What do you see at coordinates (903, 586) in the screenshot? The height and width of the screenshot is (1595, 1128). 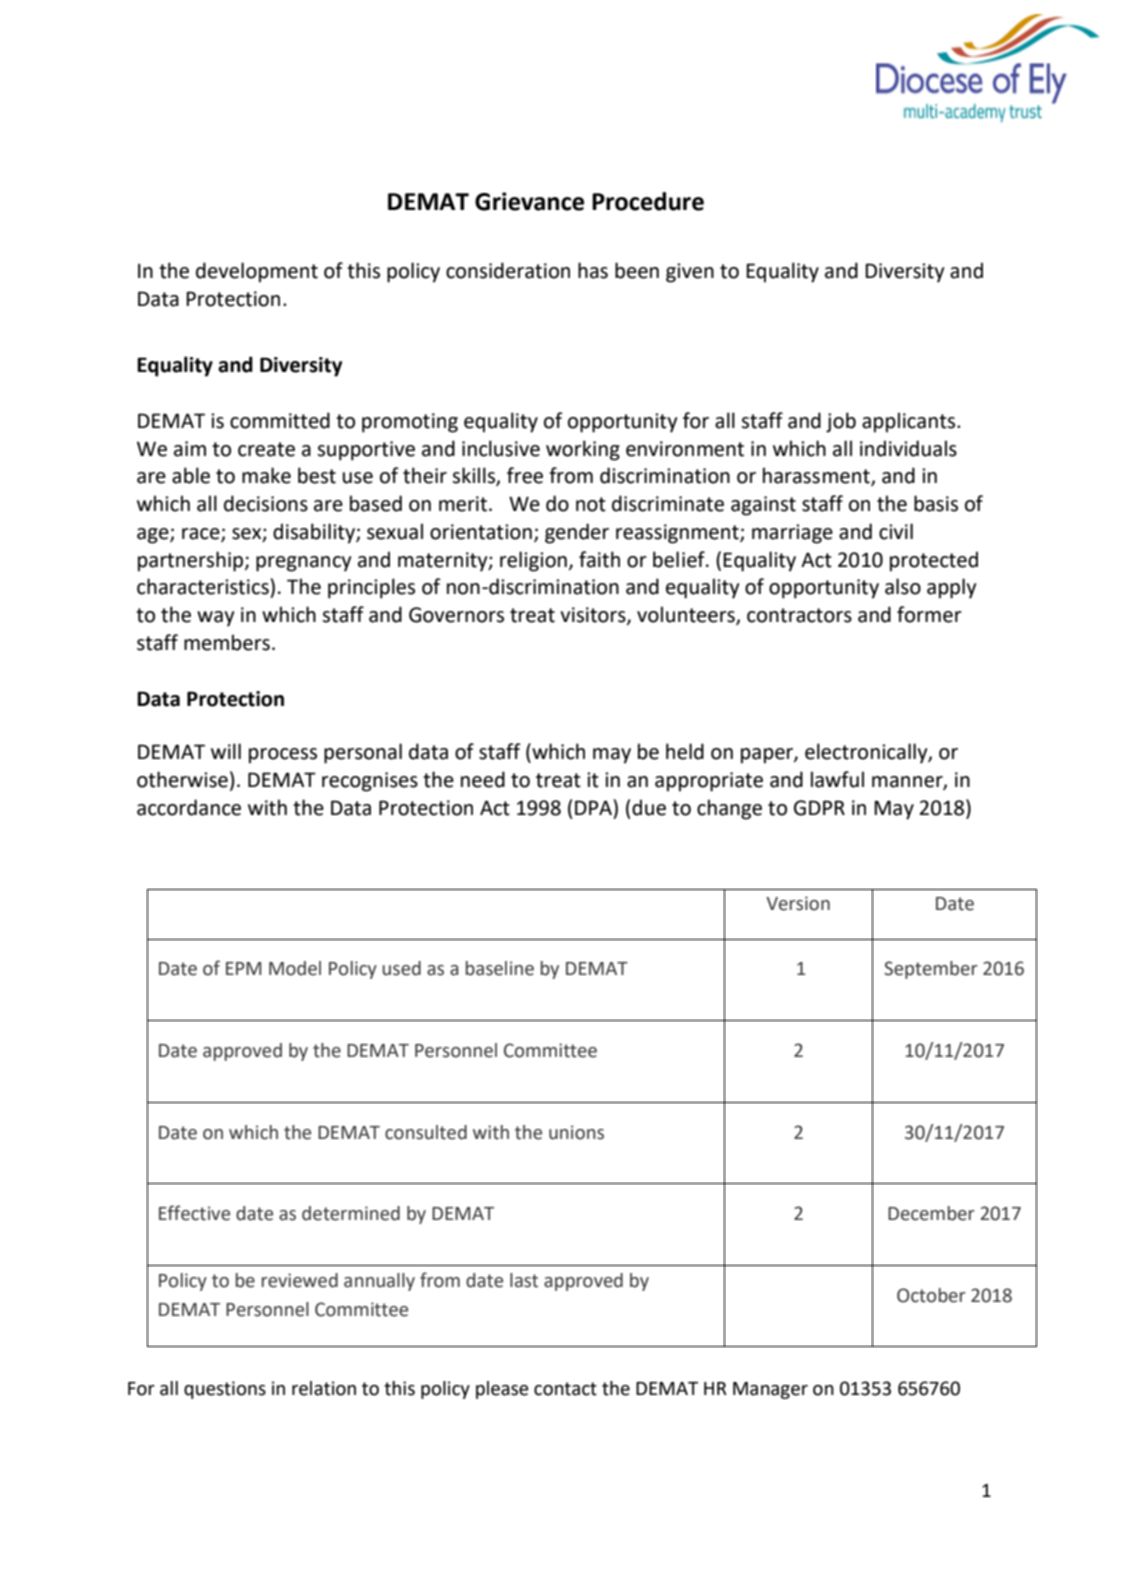 I see `also` at bounding box center [903, 586].
